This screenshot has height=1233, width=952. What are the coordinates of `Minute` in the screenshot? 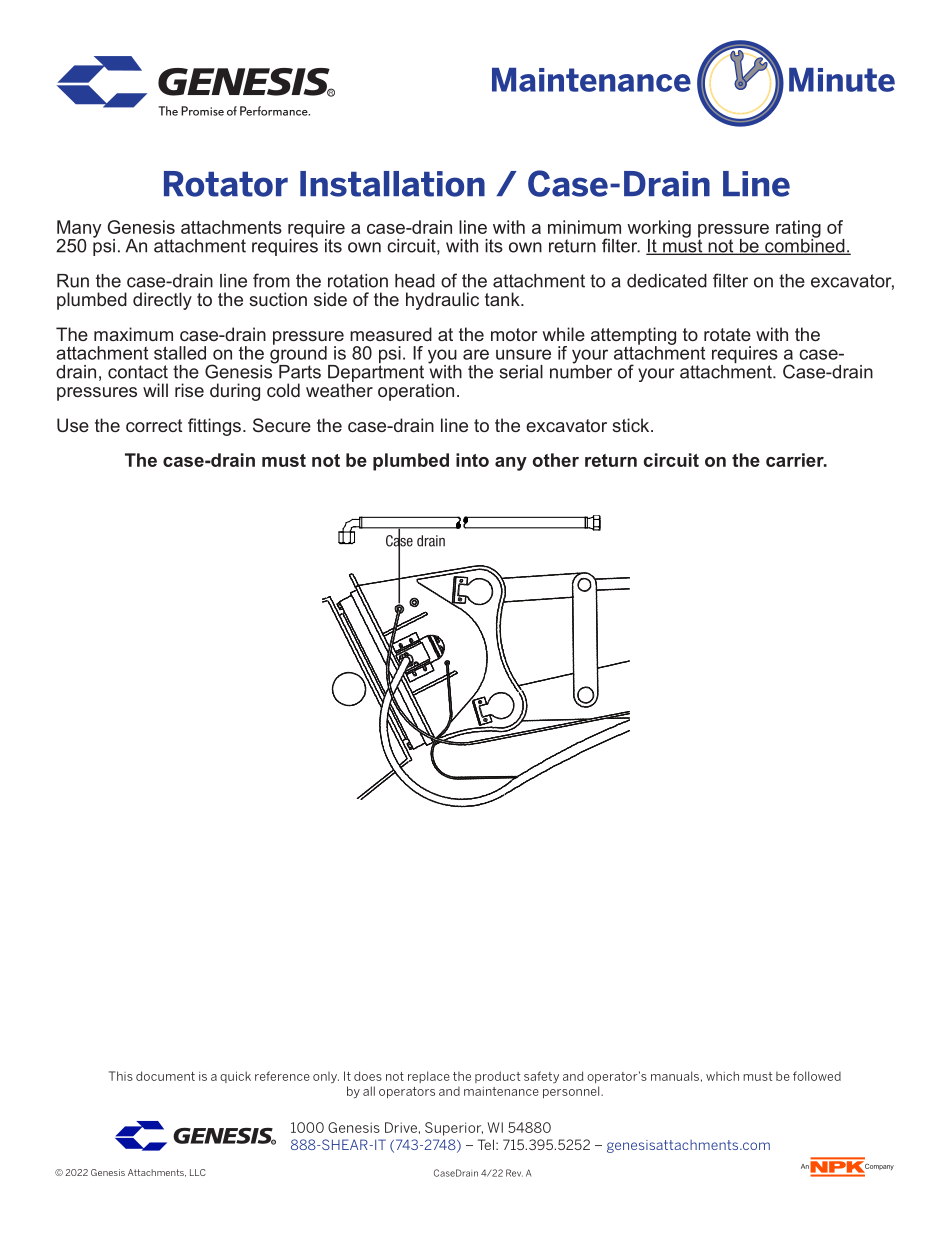 It's located at (842, 80).
